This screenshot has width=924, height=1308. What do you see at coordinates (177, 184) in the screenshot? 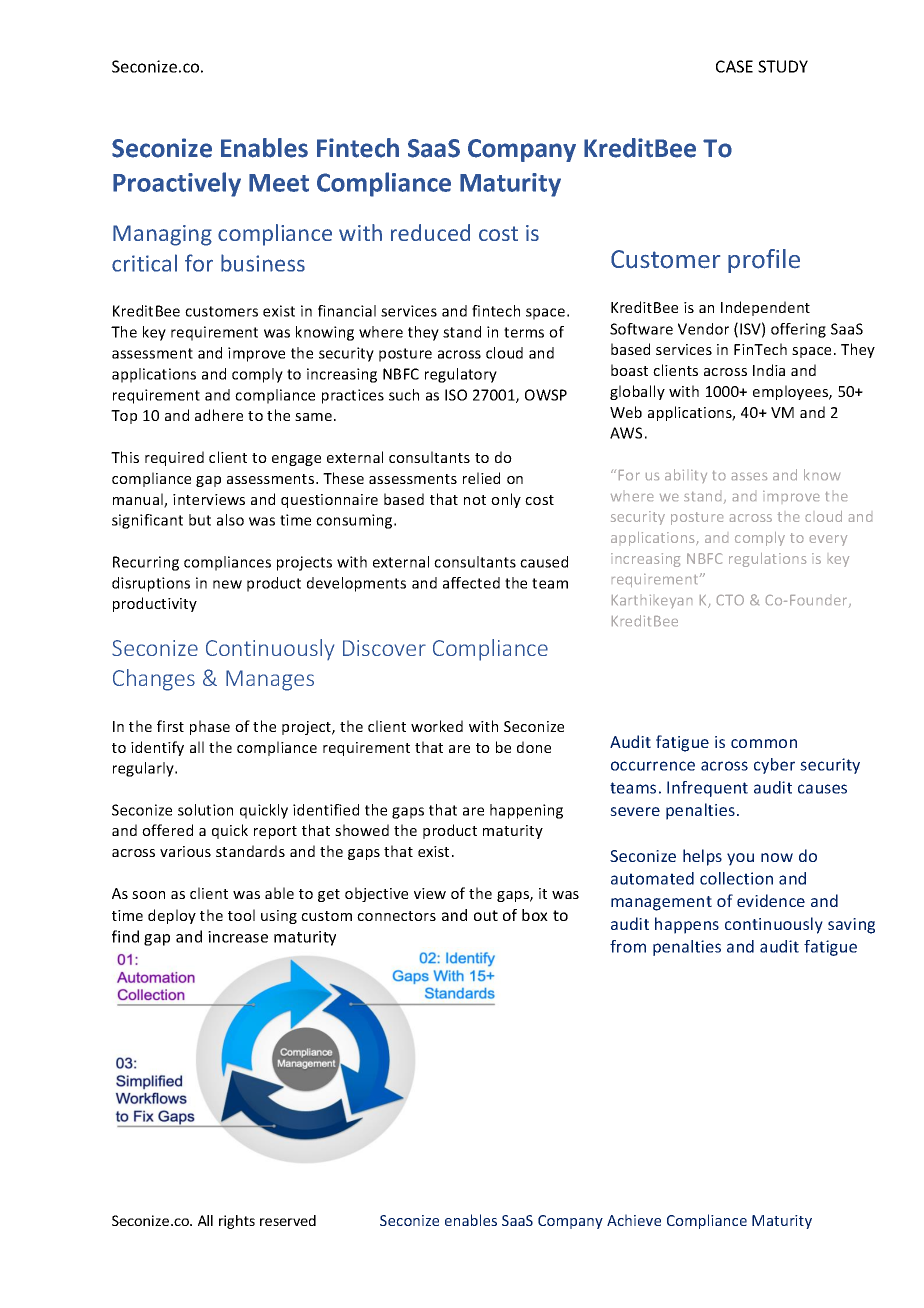
I see `Proactively` at bounding box center [177, 184].
